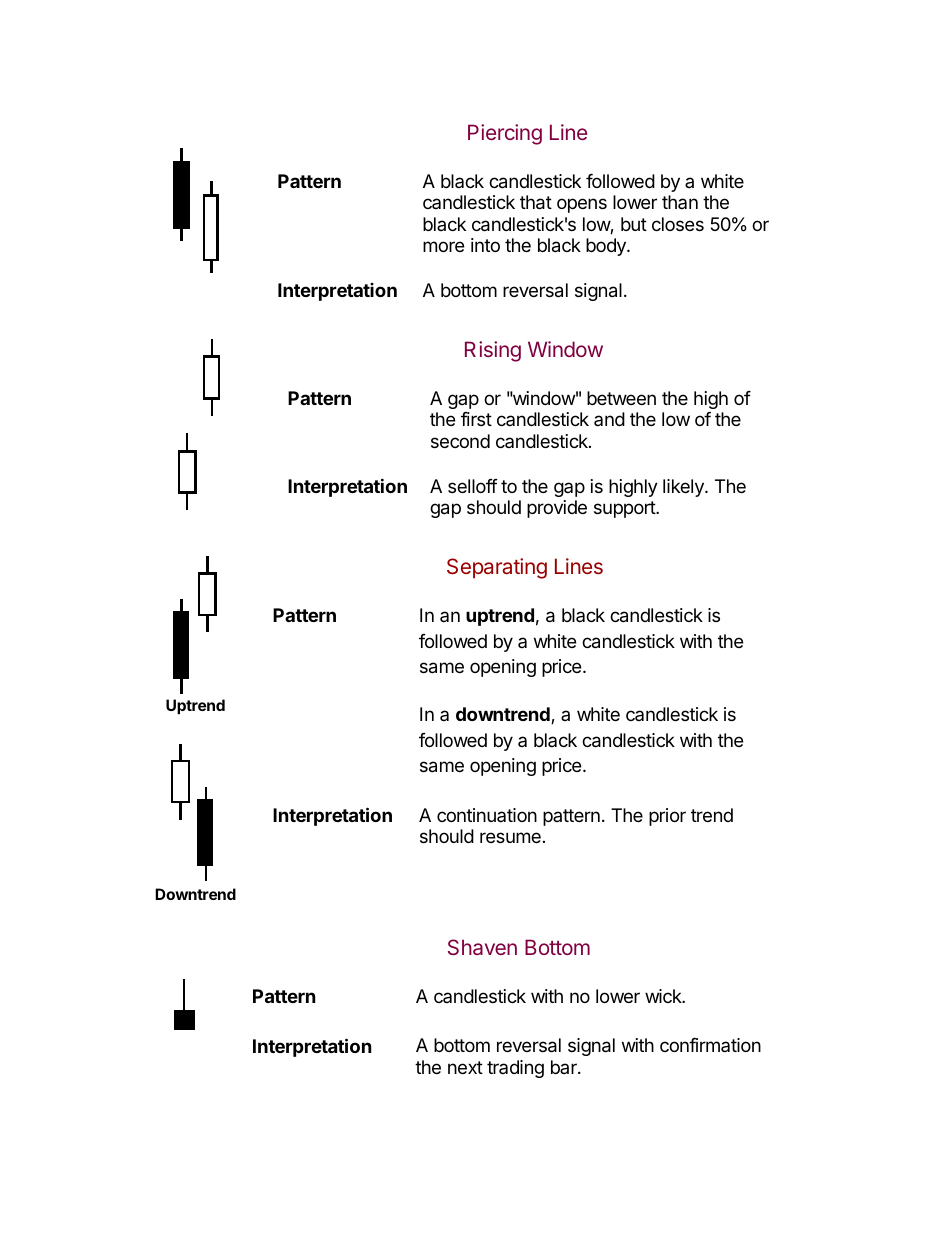 The width and height of the screenshot is (952, 1233). I want to click on likely, so click(684, 488).
